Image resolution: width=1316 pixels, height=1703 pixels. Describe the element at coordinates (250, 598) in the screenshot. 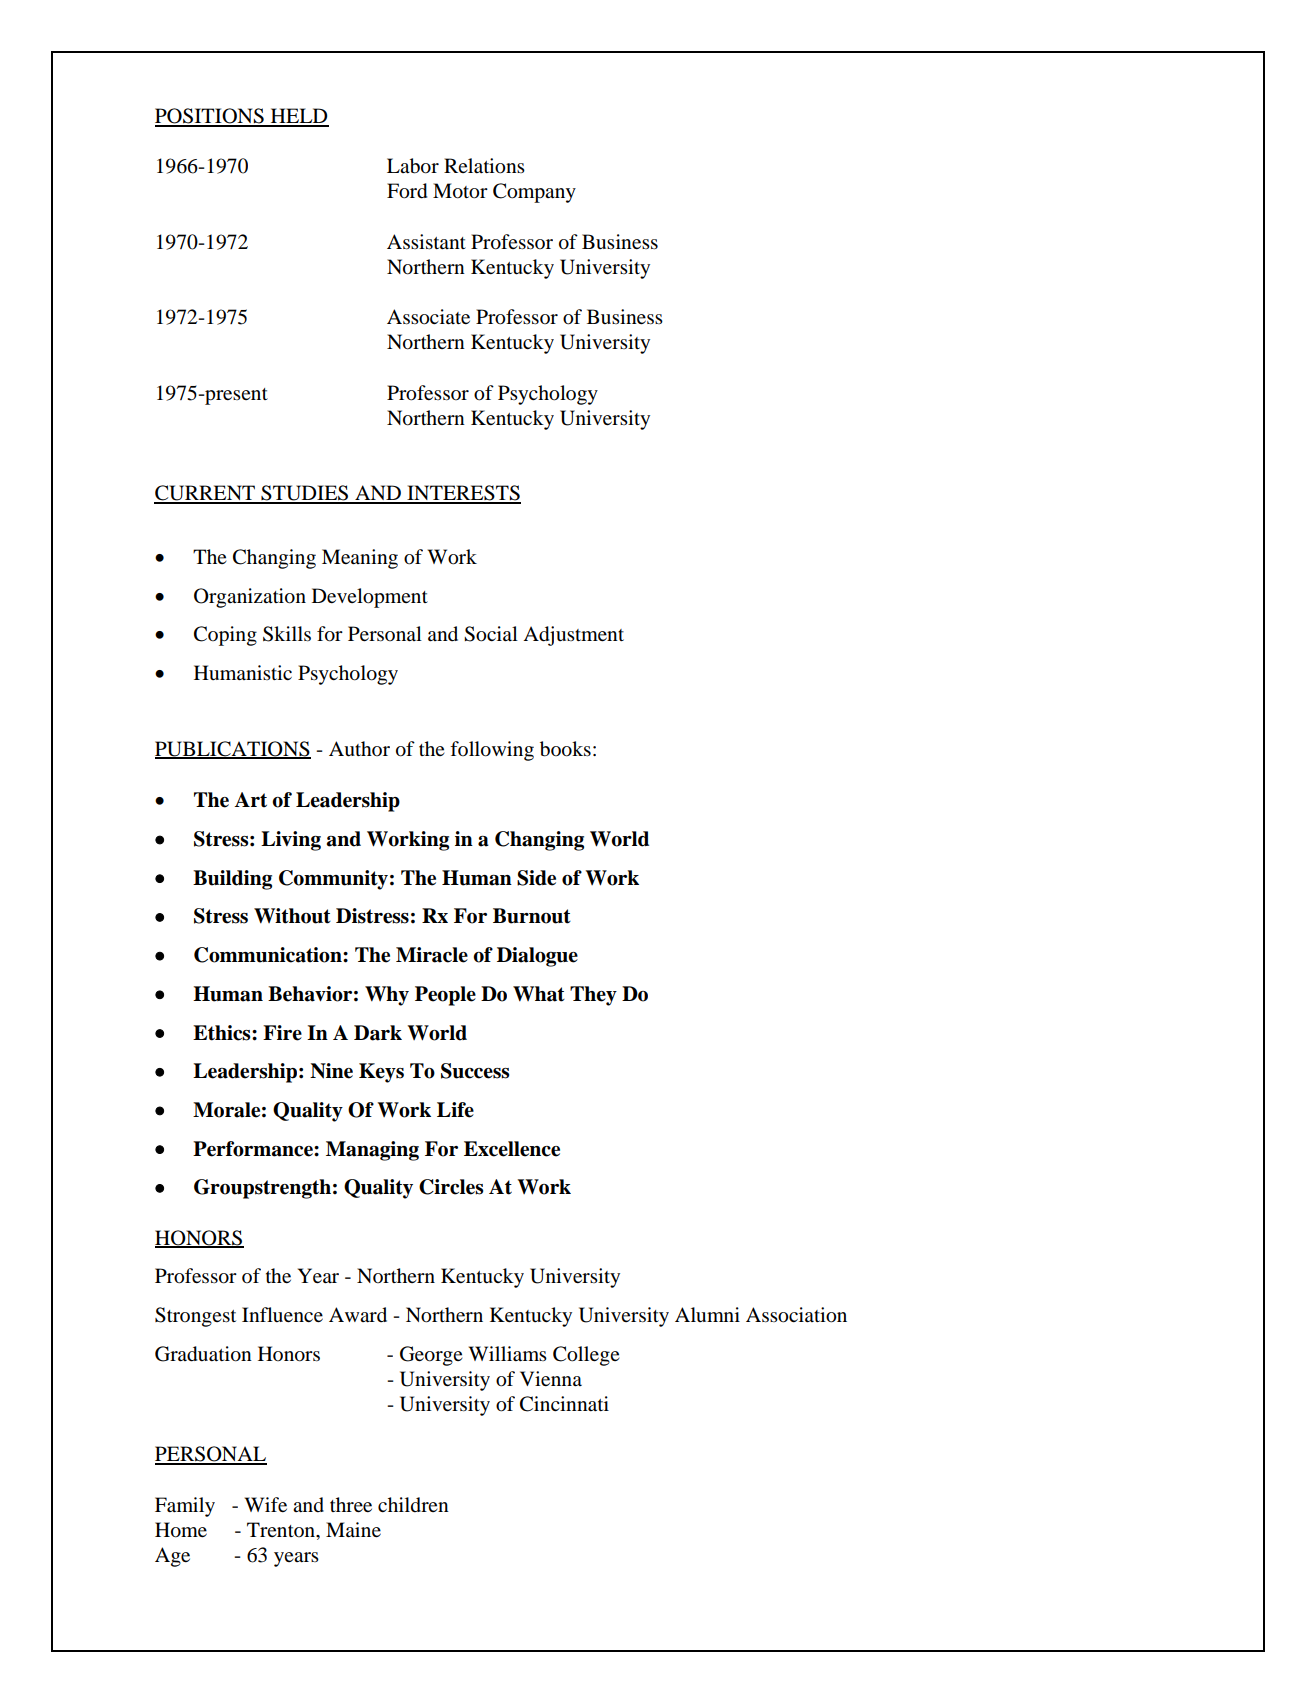

I see `Organization` at that location.
